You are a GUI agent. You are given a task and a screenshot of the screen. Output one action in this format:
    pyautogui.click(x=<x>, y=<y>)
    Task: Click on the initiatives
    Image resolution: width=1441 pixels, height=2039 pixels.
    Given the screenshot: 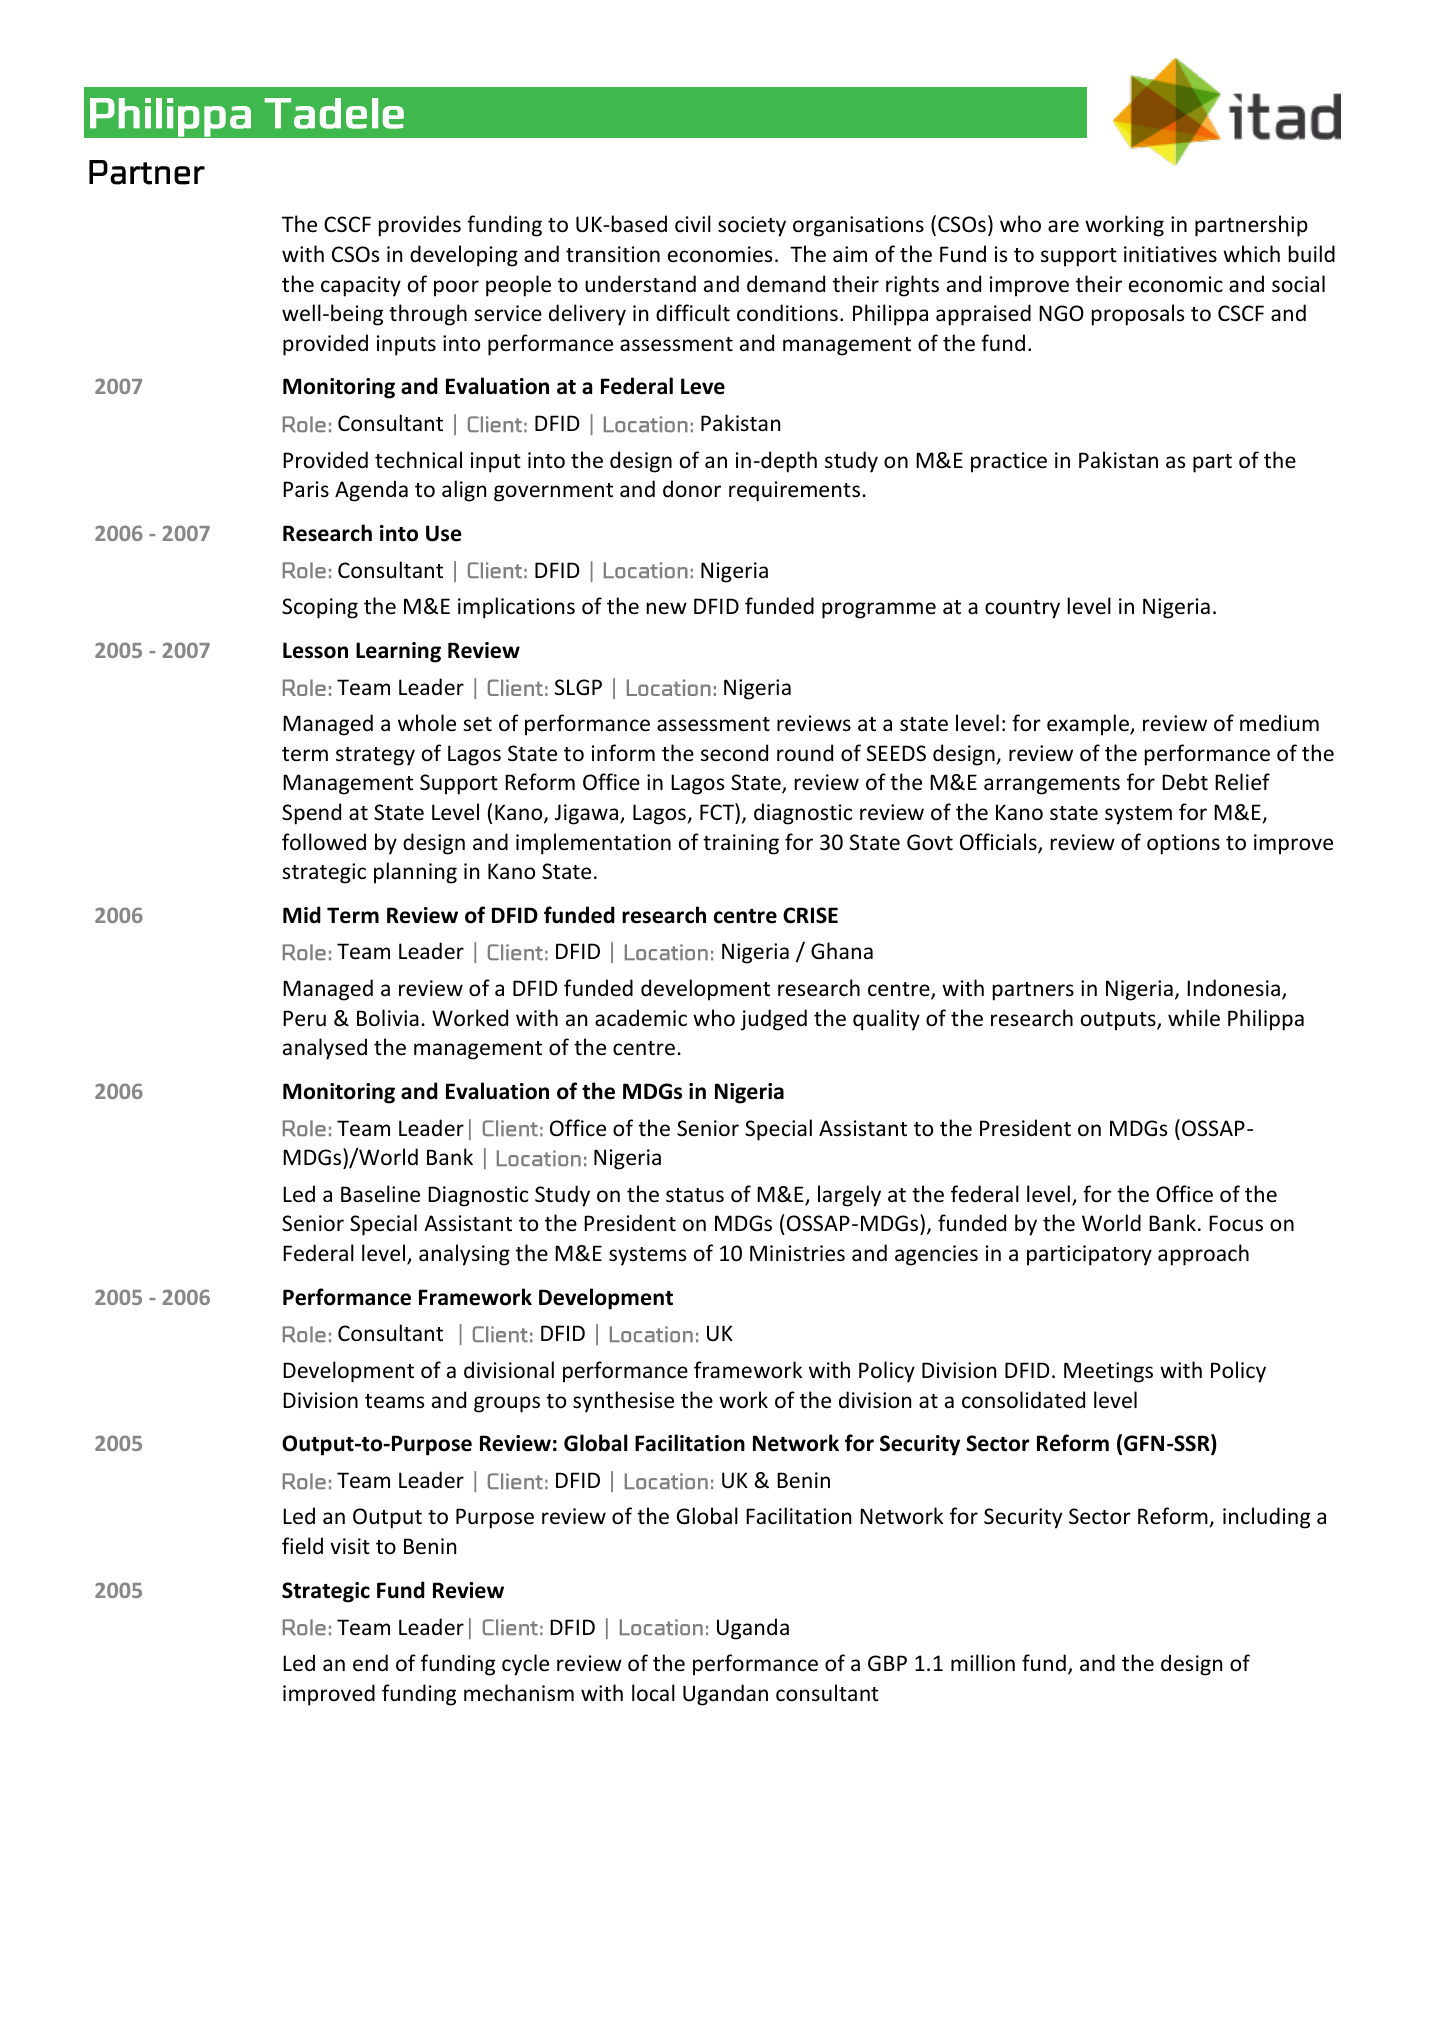 What is the action you would take?
    pyautogui.click(x=1170, y=254)
